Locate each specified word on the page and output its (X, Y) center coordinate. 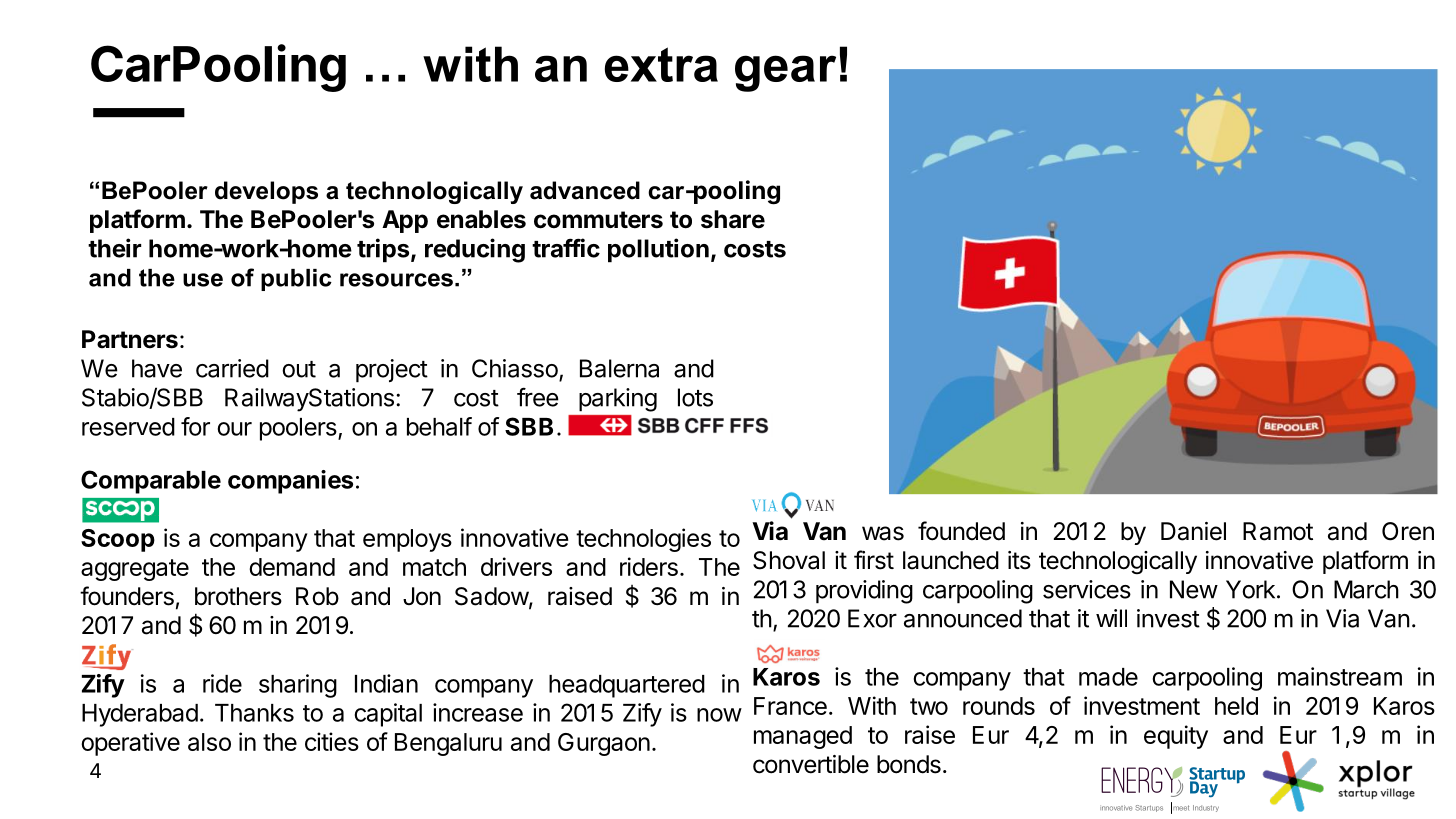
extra (661, 64)
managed (803, 737)
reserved (128, 427)
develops (266, 192)
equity (1176, 737)
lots (695, 397)
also (209, 742)
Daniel (1193, 531)
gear (785, 73)
